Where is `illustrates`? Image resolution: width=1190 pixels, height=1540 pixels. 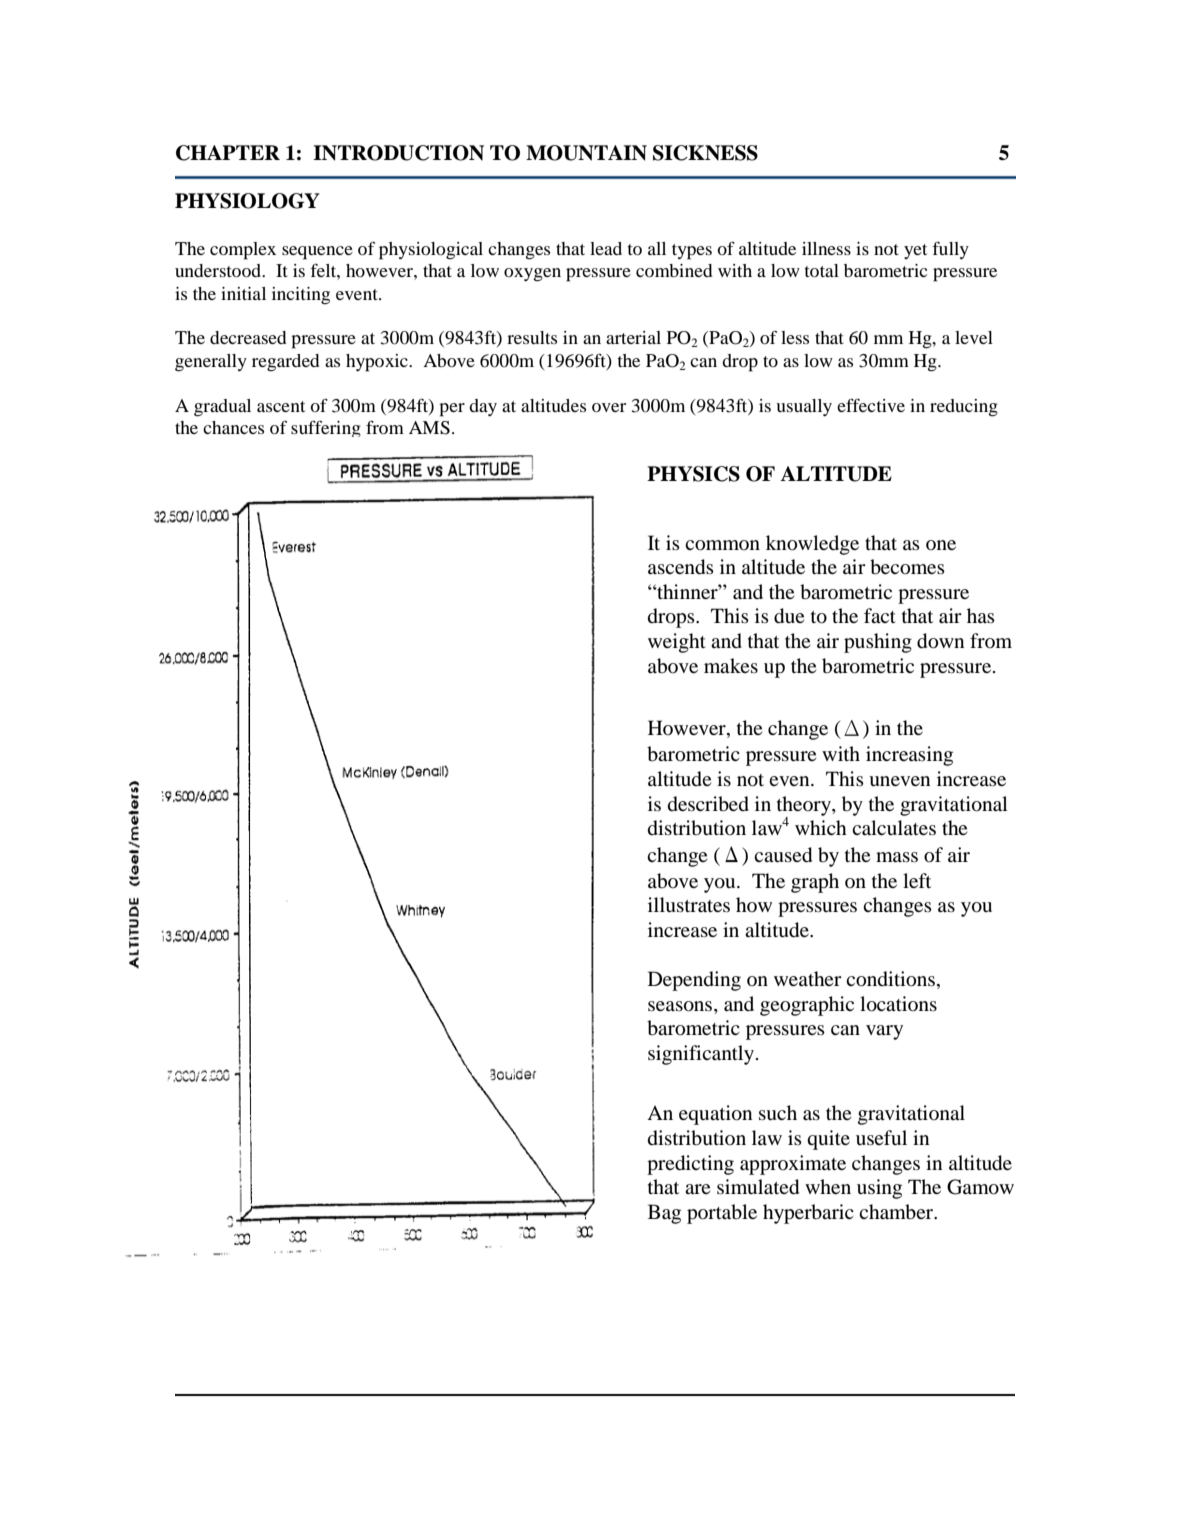 illustrates is located at coordinates (689, 905).
